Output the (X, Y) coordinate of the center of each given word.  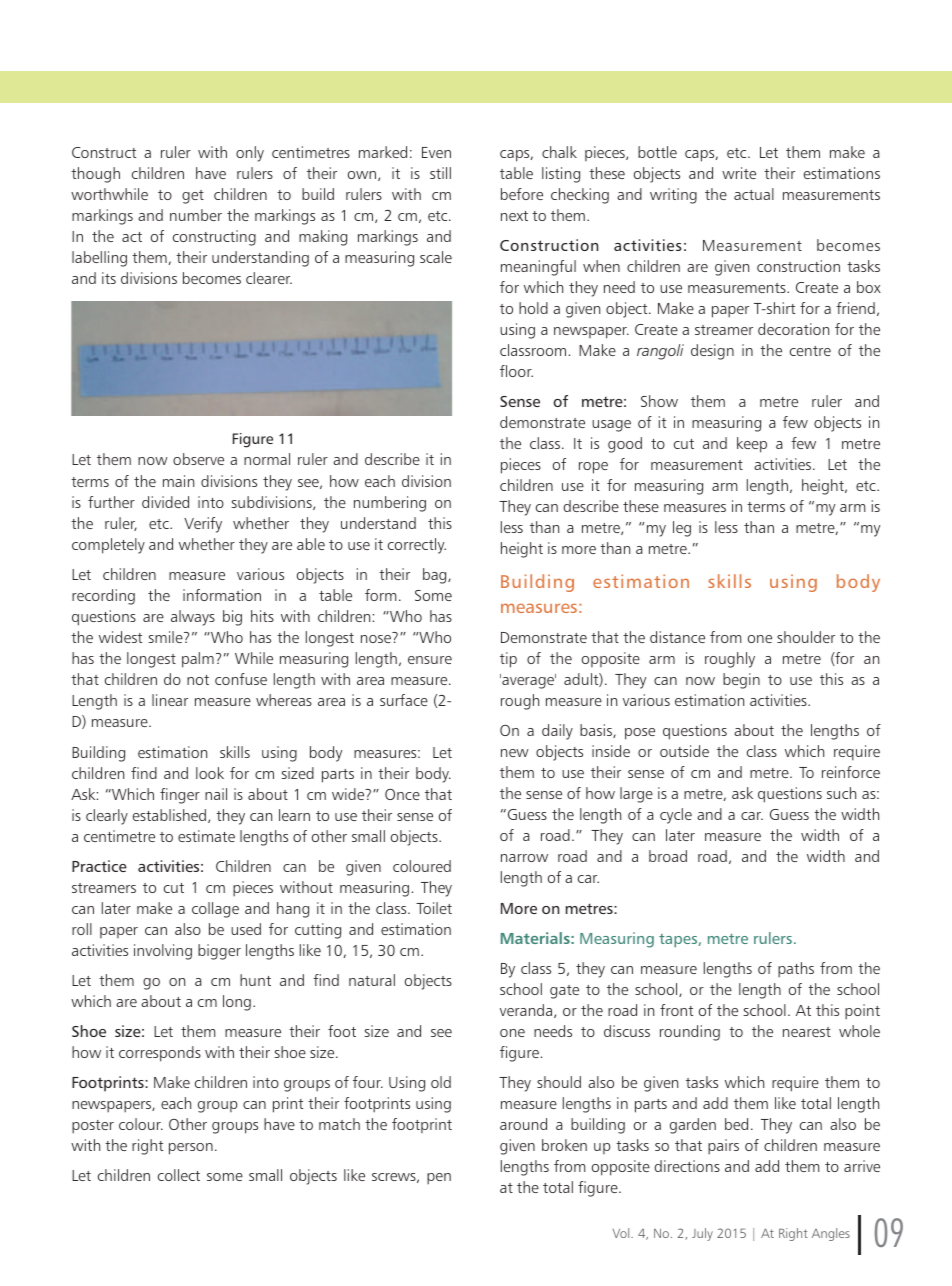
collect (179, 1175)
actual (754, 194)
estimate (206, 836)
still (440, 173)
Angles (831, 1234)
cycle (676, 816)
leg (682, 529)
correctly (417, 546)
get (193, 197)
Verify (203, 525)
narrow (524, 858)
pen (439, 1179)
